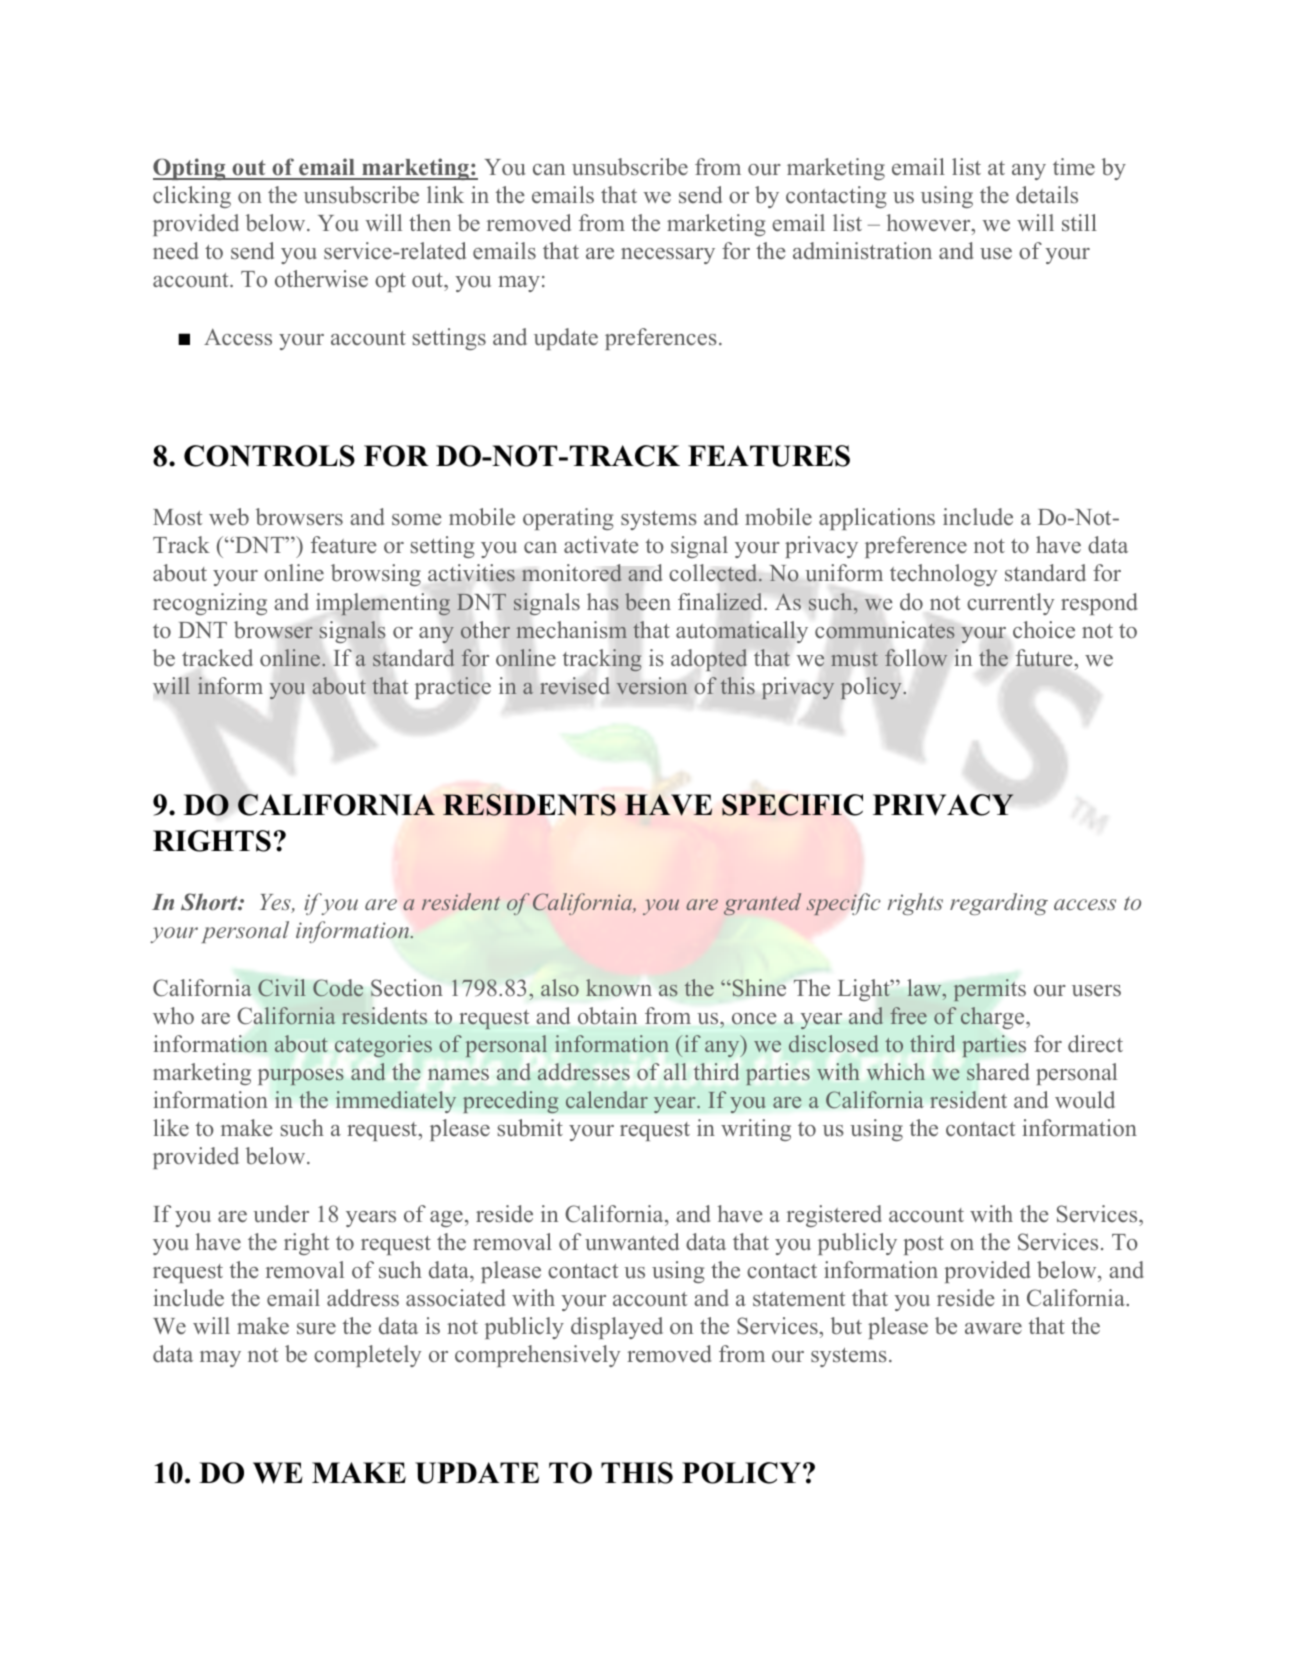 The image size is (1298, 1680). I want to click on details, so click(1047, 195).
